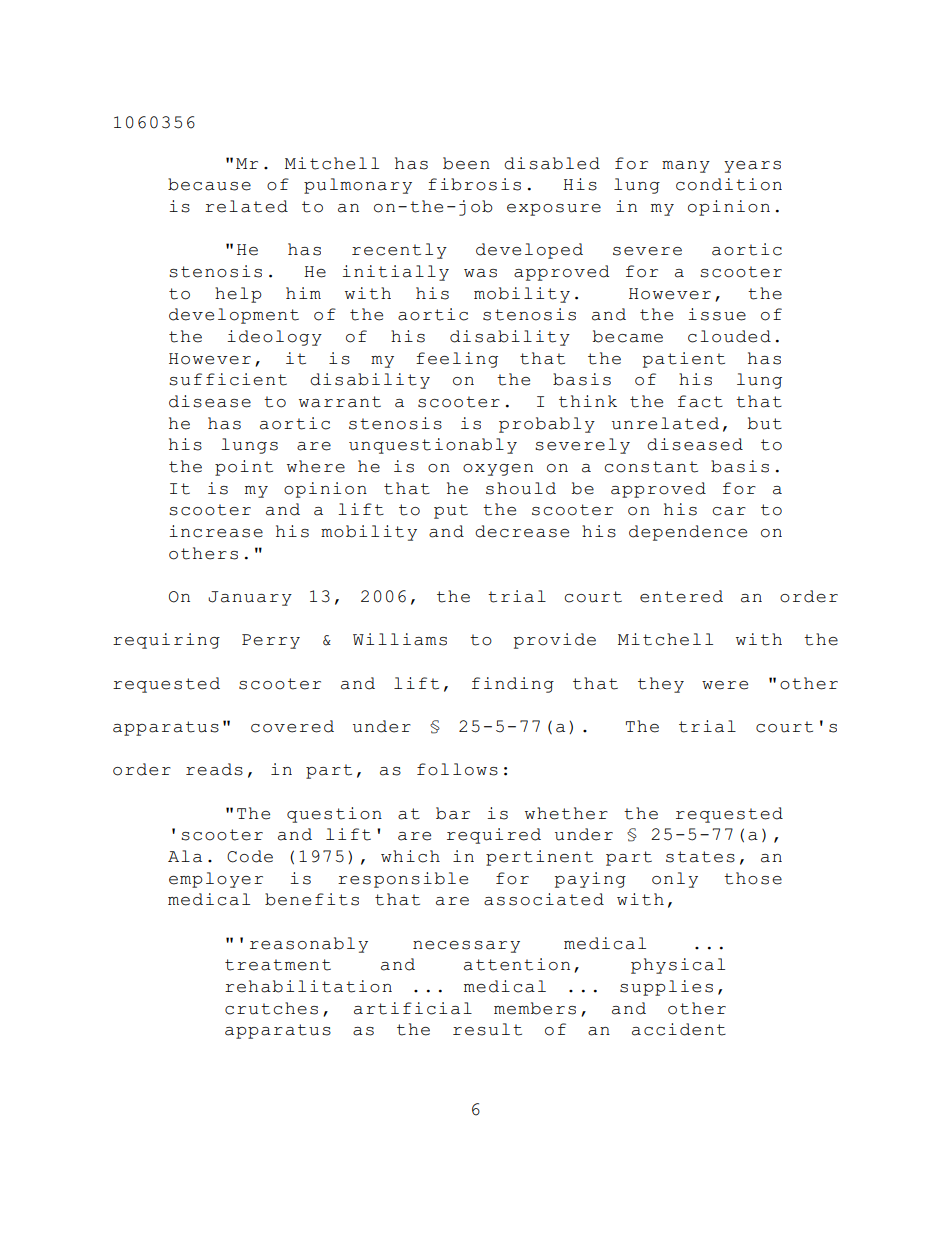  What do you see at coordinates (228, 379) in the image?
I see `sufficient` at bounding box center [228, 379].
